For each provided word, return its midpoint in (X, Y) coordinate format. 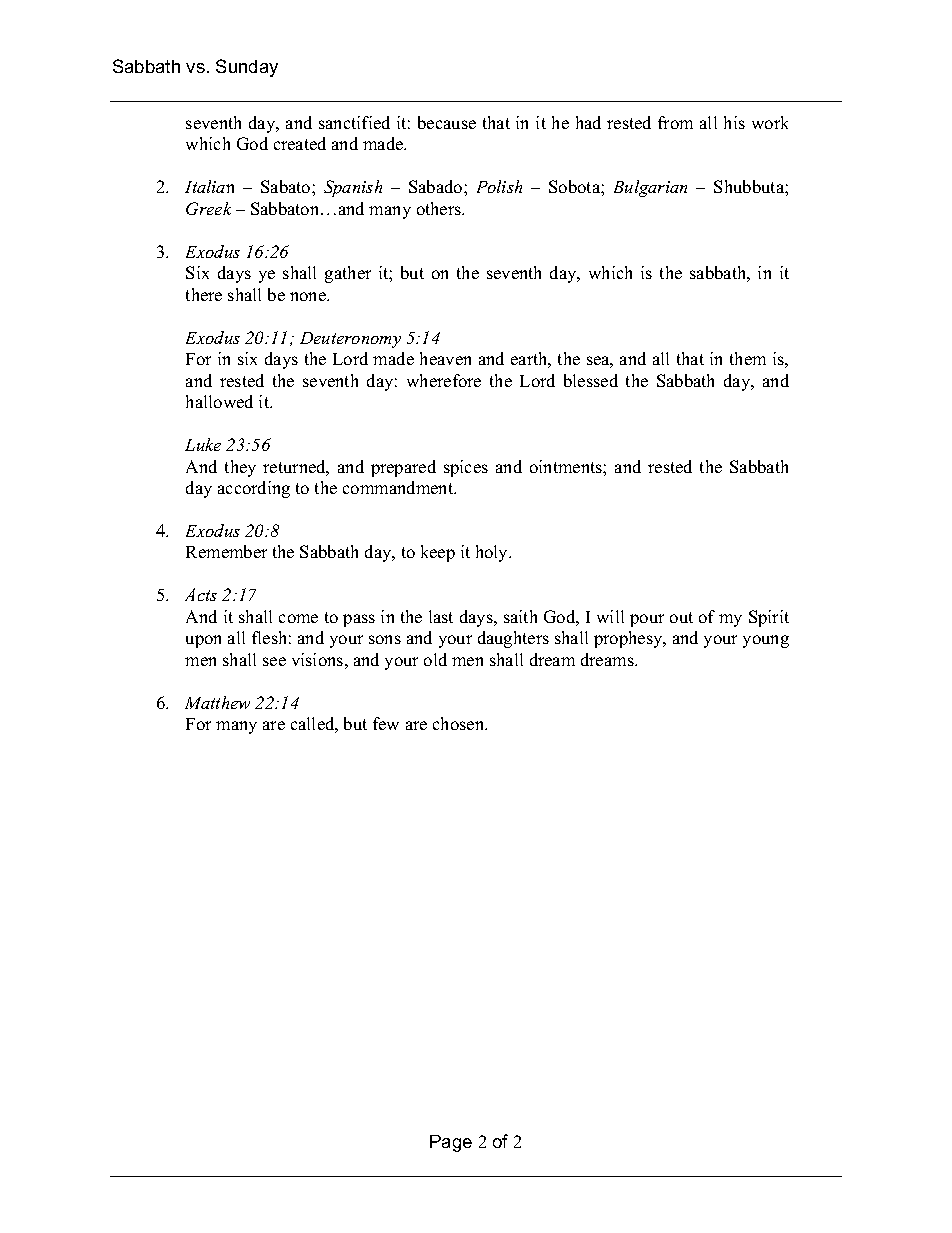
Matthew (217, 702)
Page (451, 1143)
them (748, 358)
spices (466, 468)
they (240, 468)
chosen (460, 723)
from (675, 122)
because (447, 122)
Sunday (247, 68)
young (766, 641)
